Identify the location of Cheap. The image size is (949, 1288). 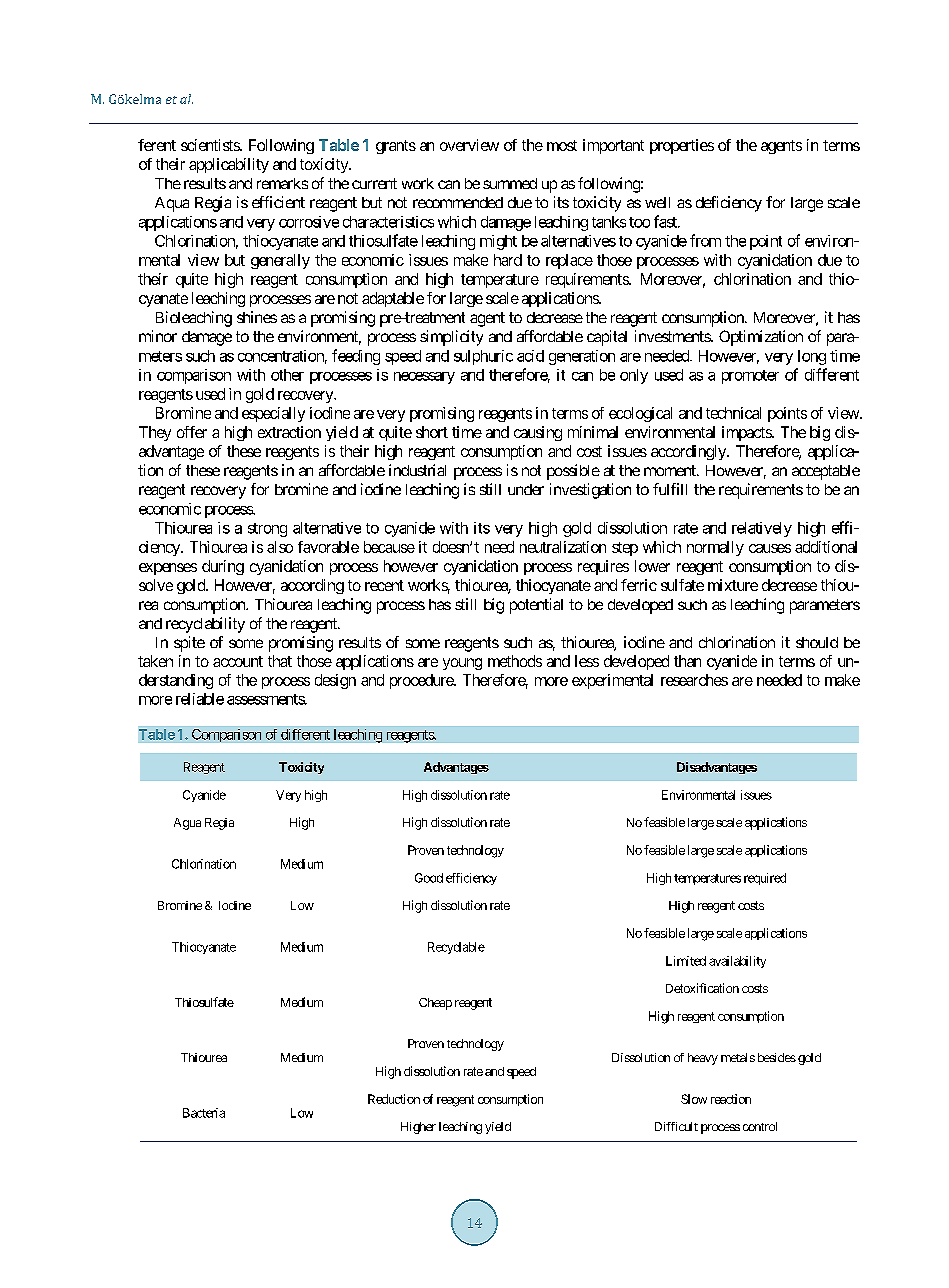
(435, 1004).
